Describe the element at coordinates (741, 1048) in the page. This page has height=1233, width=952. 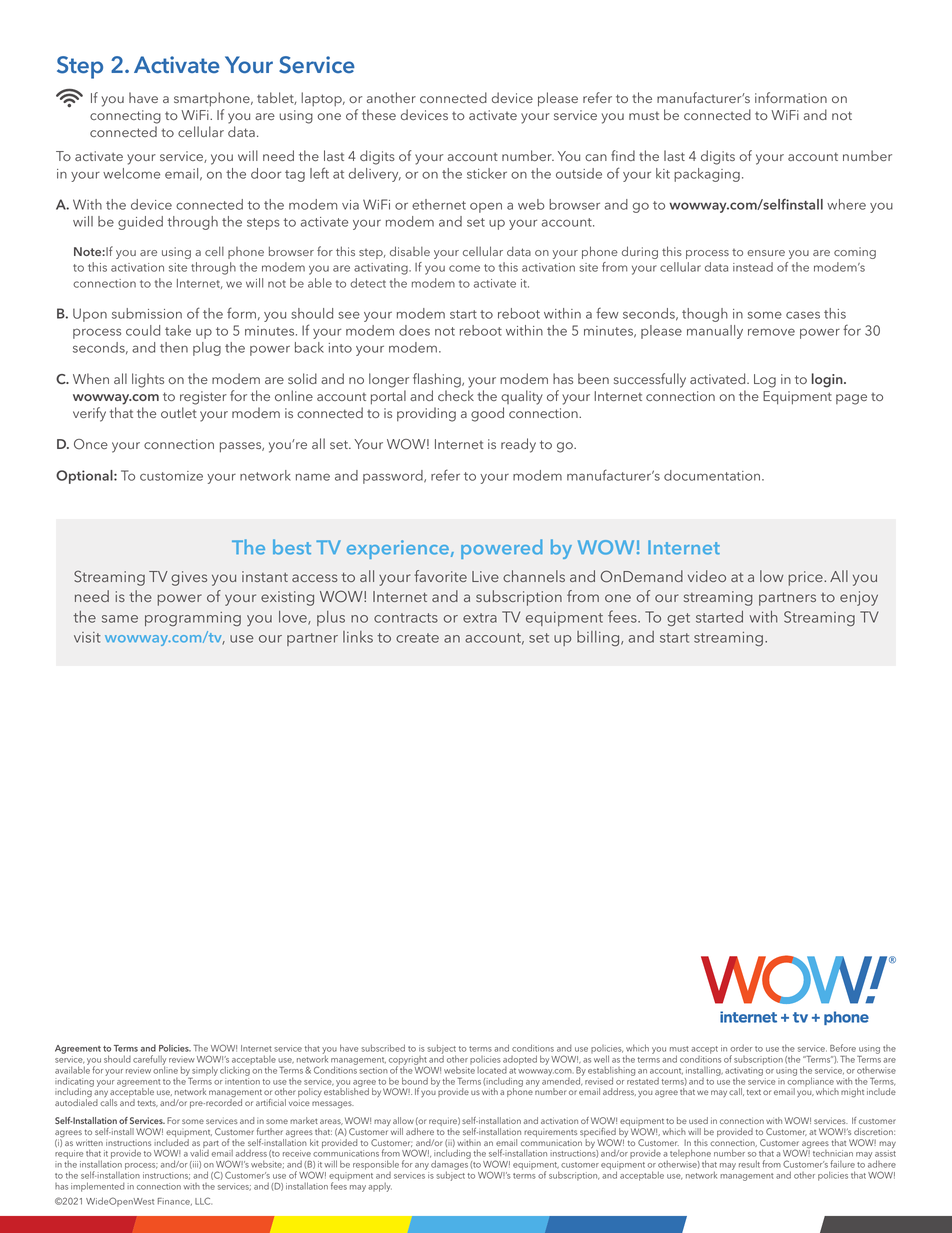
I see `order` at that location.
